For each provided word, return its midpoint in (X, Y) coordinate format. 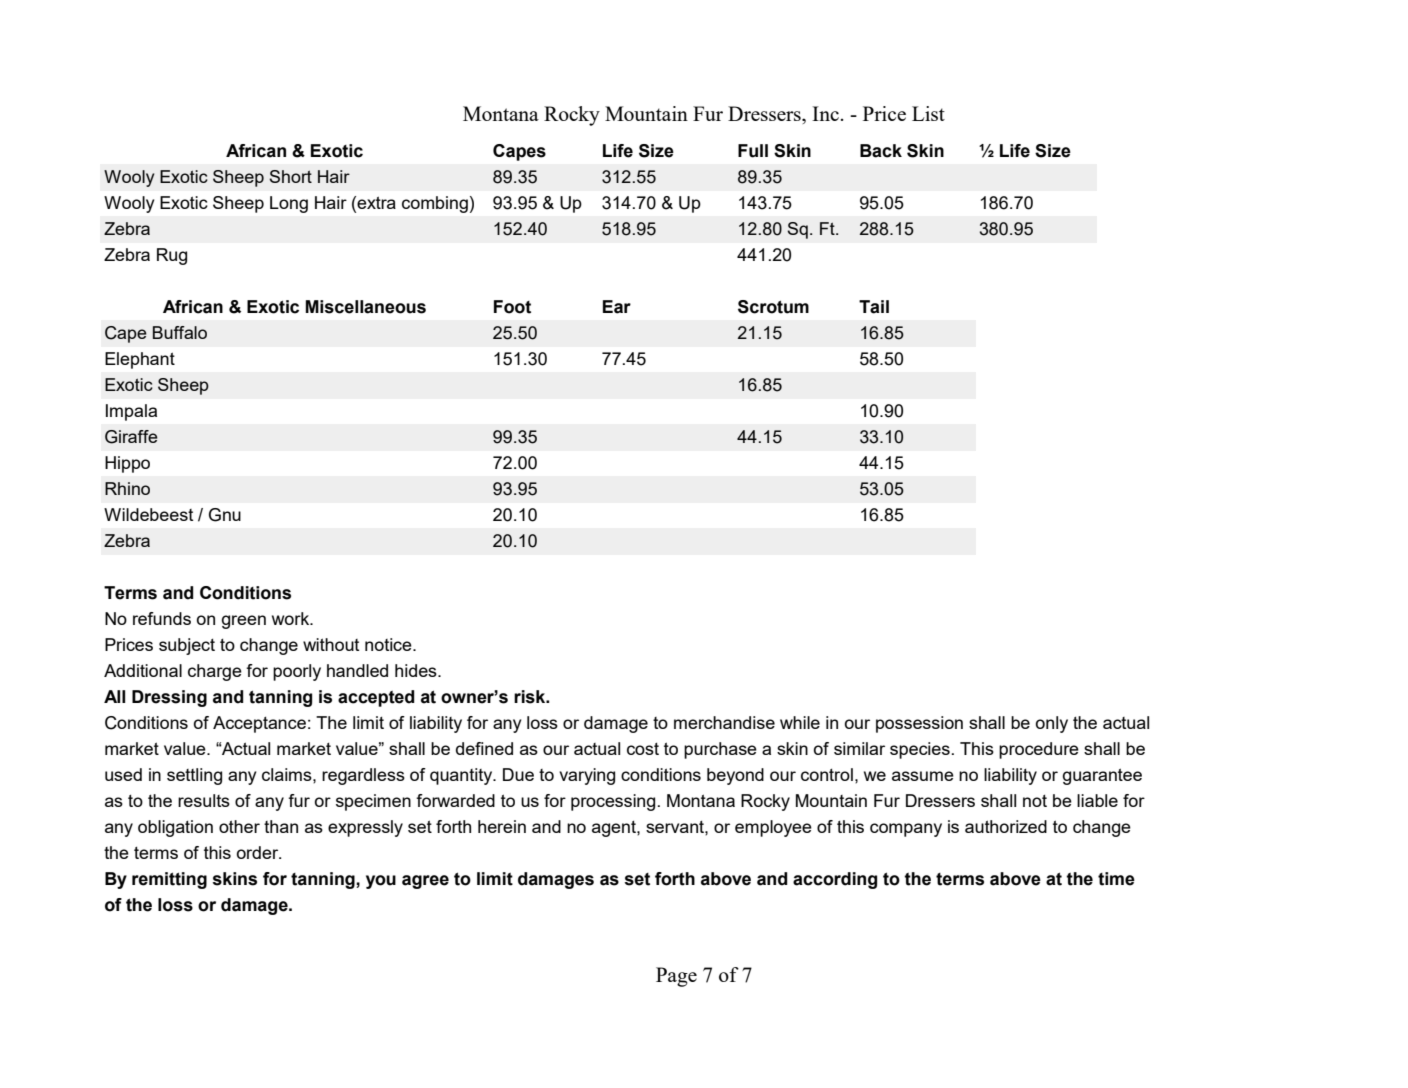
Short (290, 176)
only (1052, 724)
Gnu (225, 515)
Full (753, 151)
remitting (169, 880)
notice (389, 644)
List (928, 113)
